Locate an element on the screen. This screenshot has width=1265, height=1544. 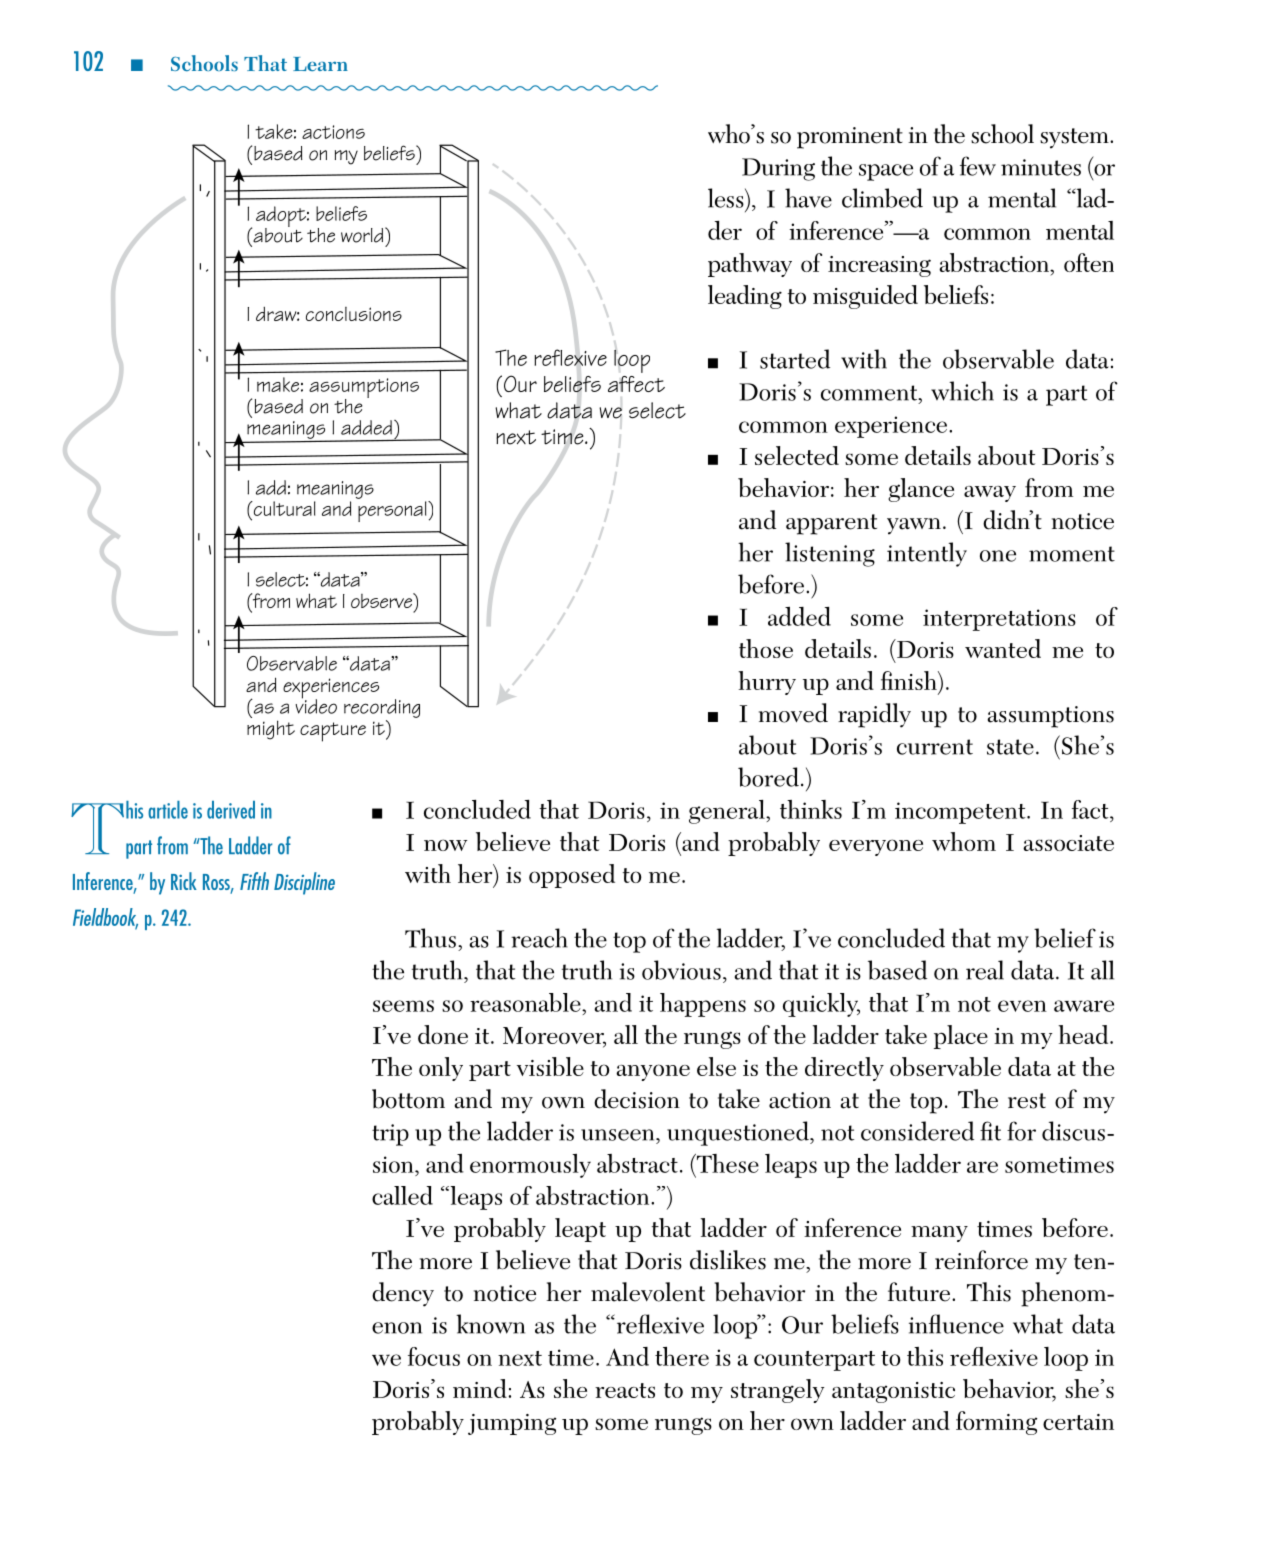
focus is located at coordinates (434, 1356).
